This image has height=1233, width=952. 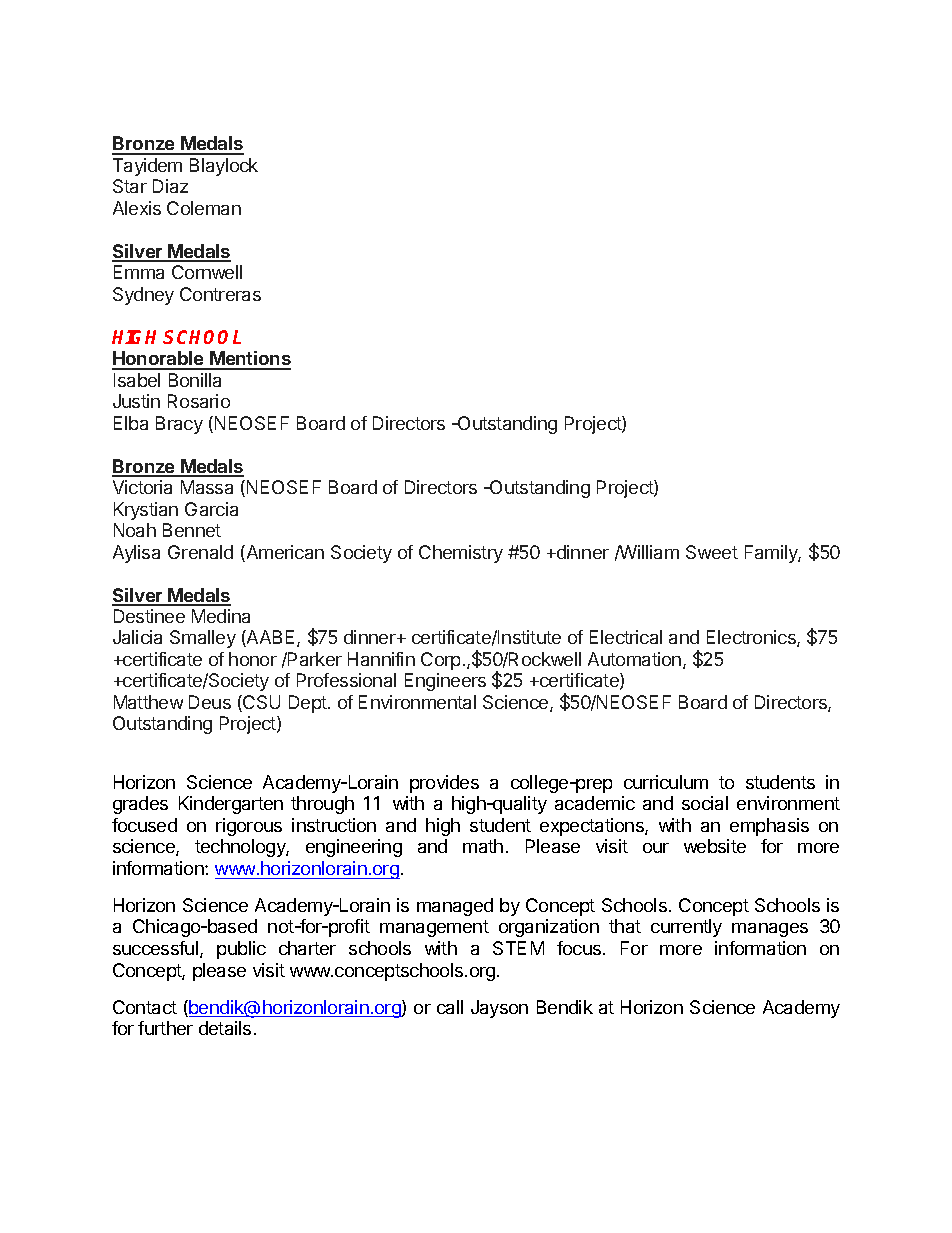 I want to click on Blaylock, so click(x=224, y=167).
